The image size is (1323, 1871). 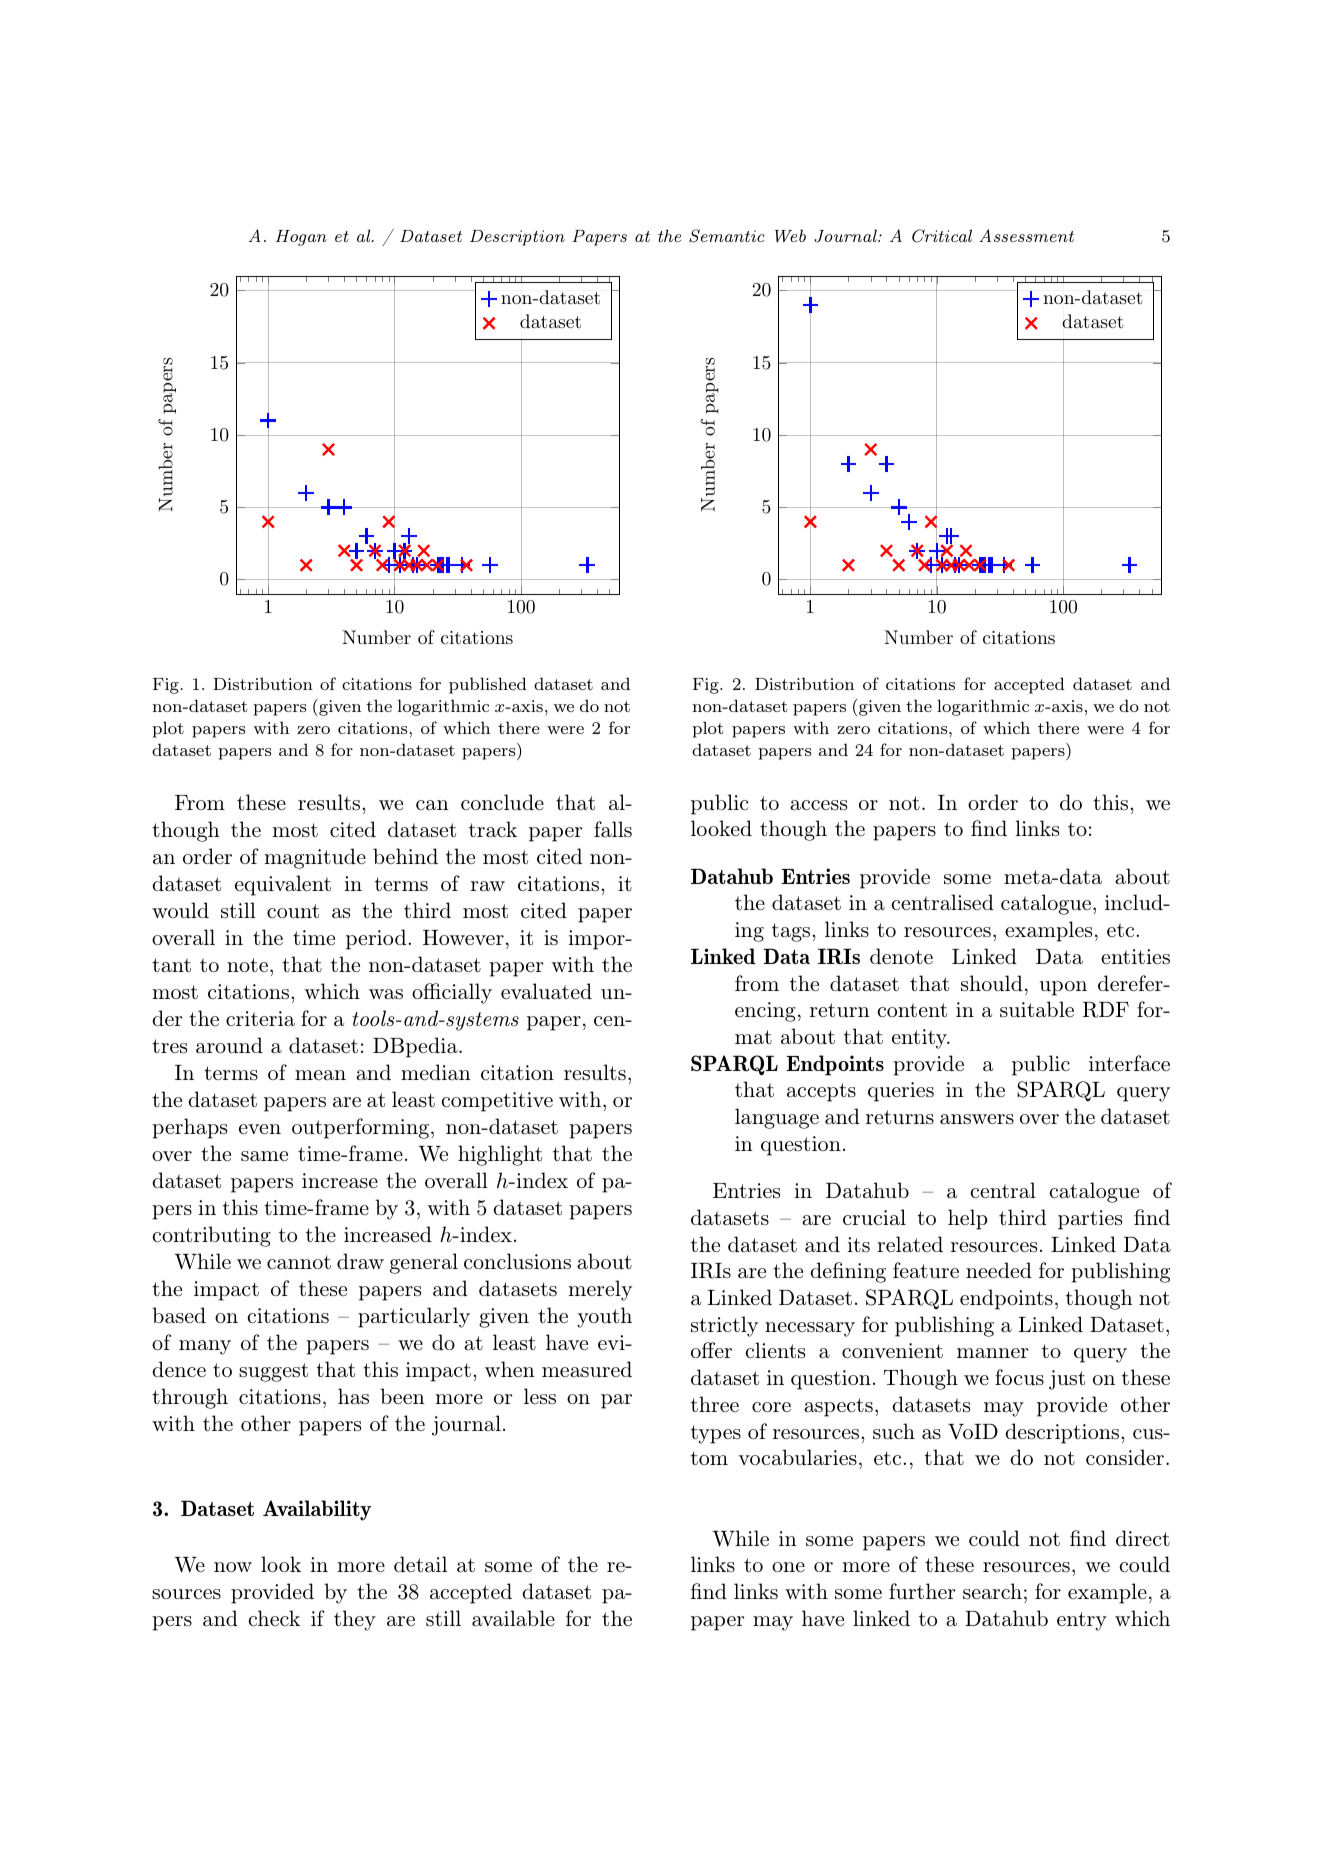 What do you see at coordinates (992, 983) in the document?
I see `should` at bounding box center [992, 983].
